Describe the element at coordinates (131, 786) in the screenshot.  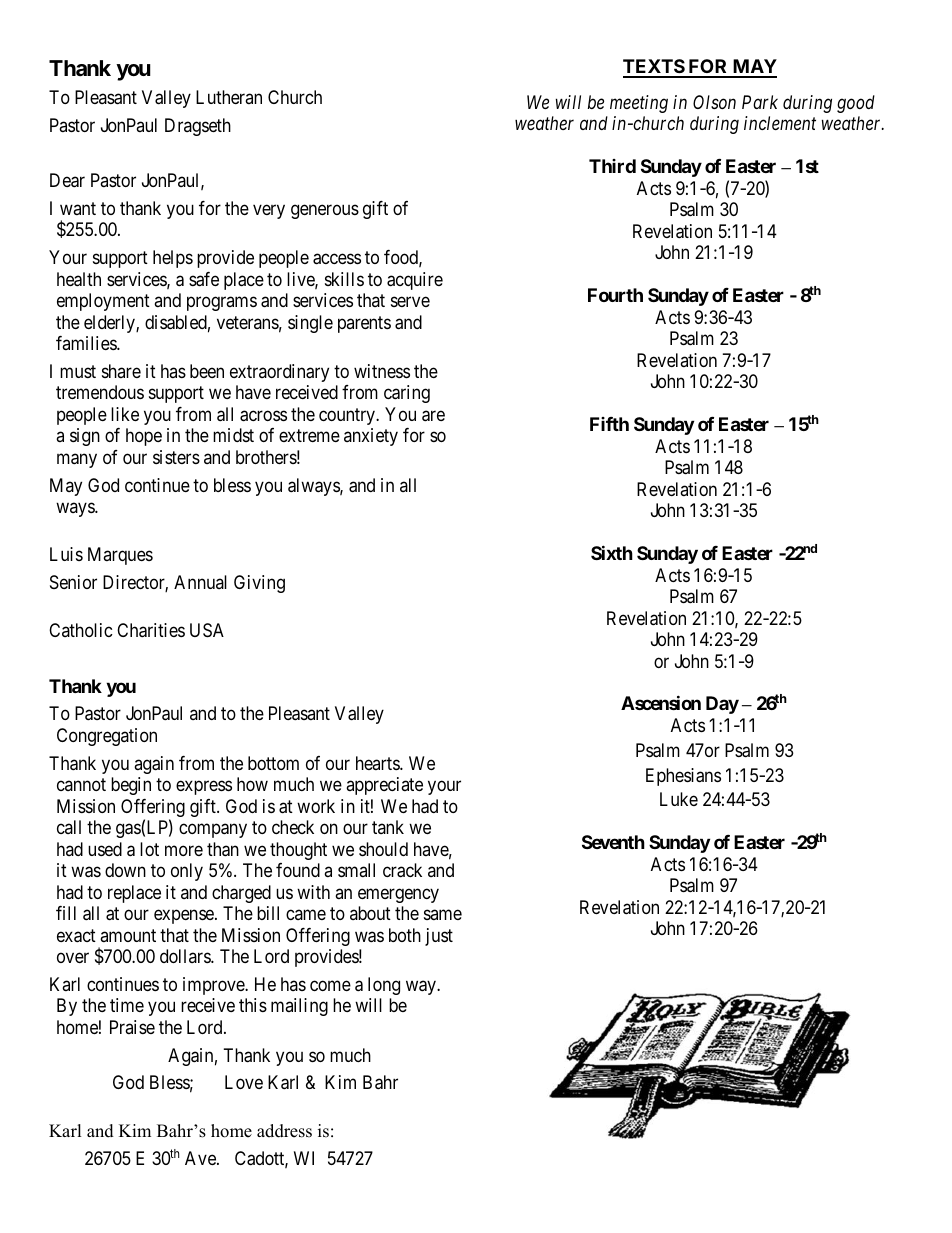
I see `begin` at that location.
